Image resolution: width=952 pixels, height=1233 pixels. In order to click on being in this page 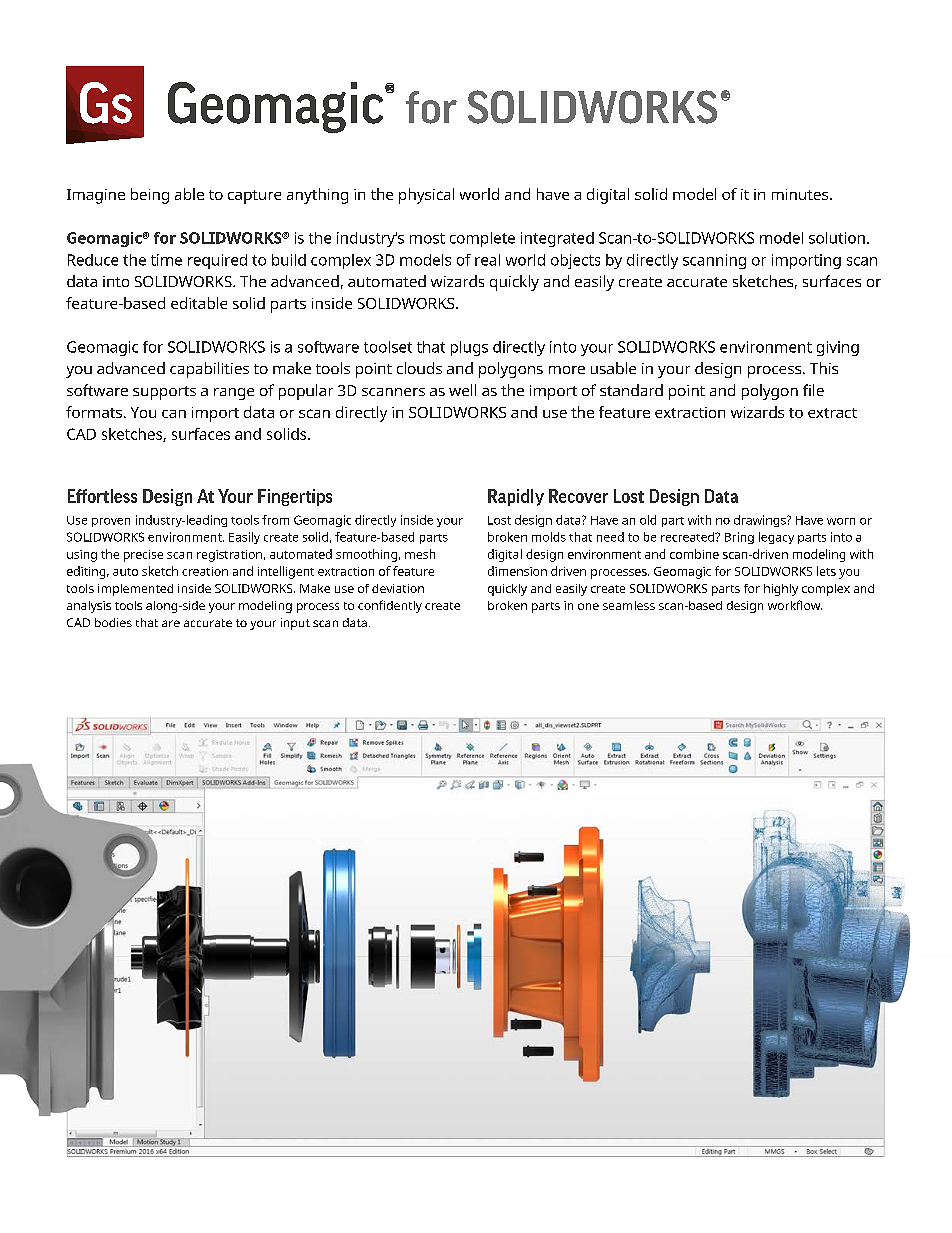, I will do `click(150, 196)`.
